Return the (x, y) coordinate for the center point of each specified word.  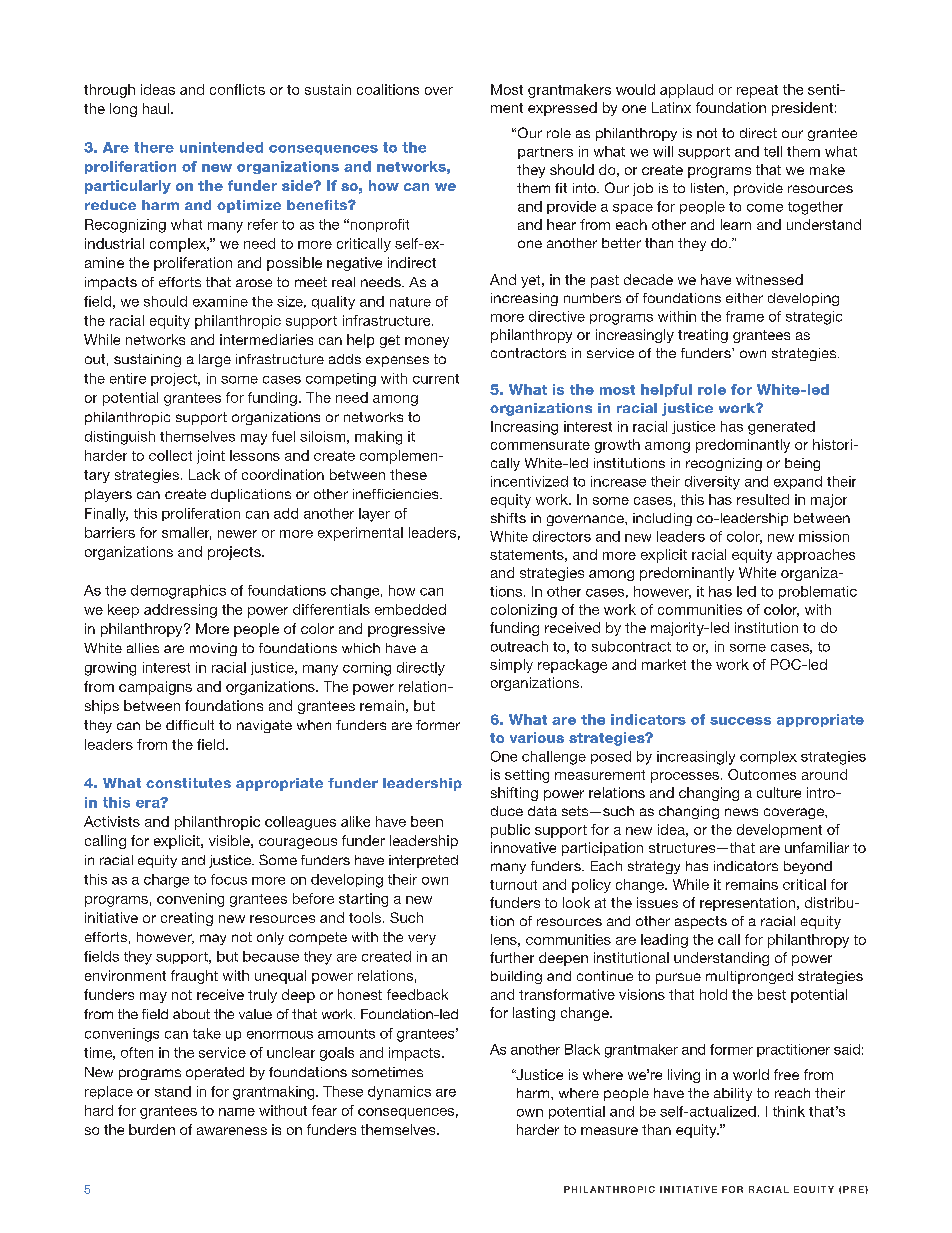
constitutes (188, 783)
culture (779, 792)
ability (733, 1094)
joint (211, 457)
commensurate (540, 445)
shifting (514, 794)
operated (215, 1073)
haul (156, 108)
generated (781, 428)
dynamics (399, 1093)
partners (545, 153)
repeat (757, 91)
